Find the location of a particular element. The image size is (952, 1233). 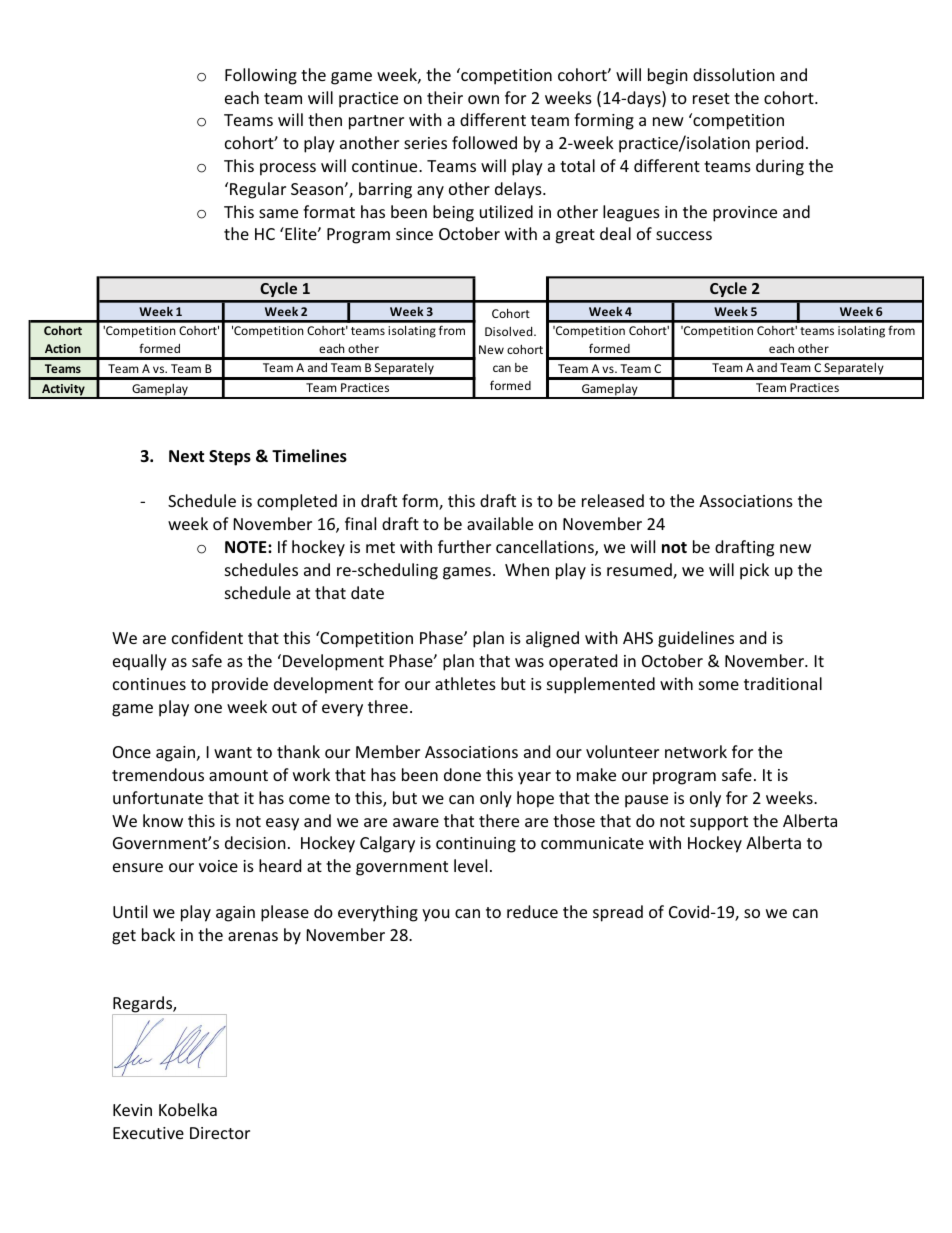

Kevin is located at coordinates (132, 1110).
